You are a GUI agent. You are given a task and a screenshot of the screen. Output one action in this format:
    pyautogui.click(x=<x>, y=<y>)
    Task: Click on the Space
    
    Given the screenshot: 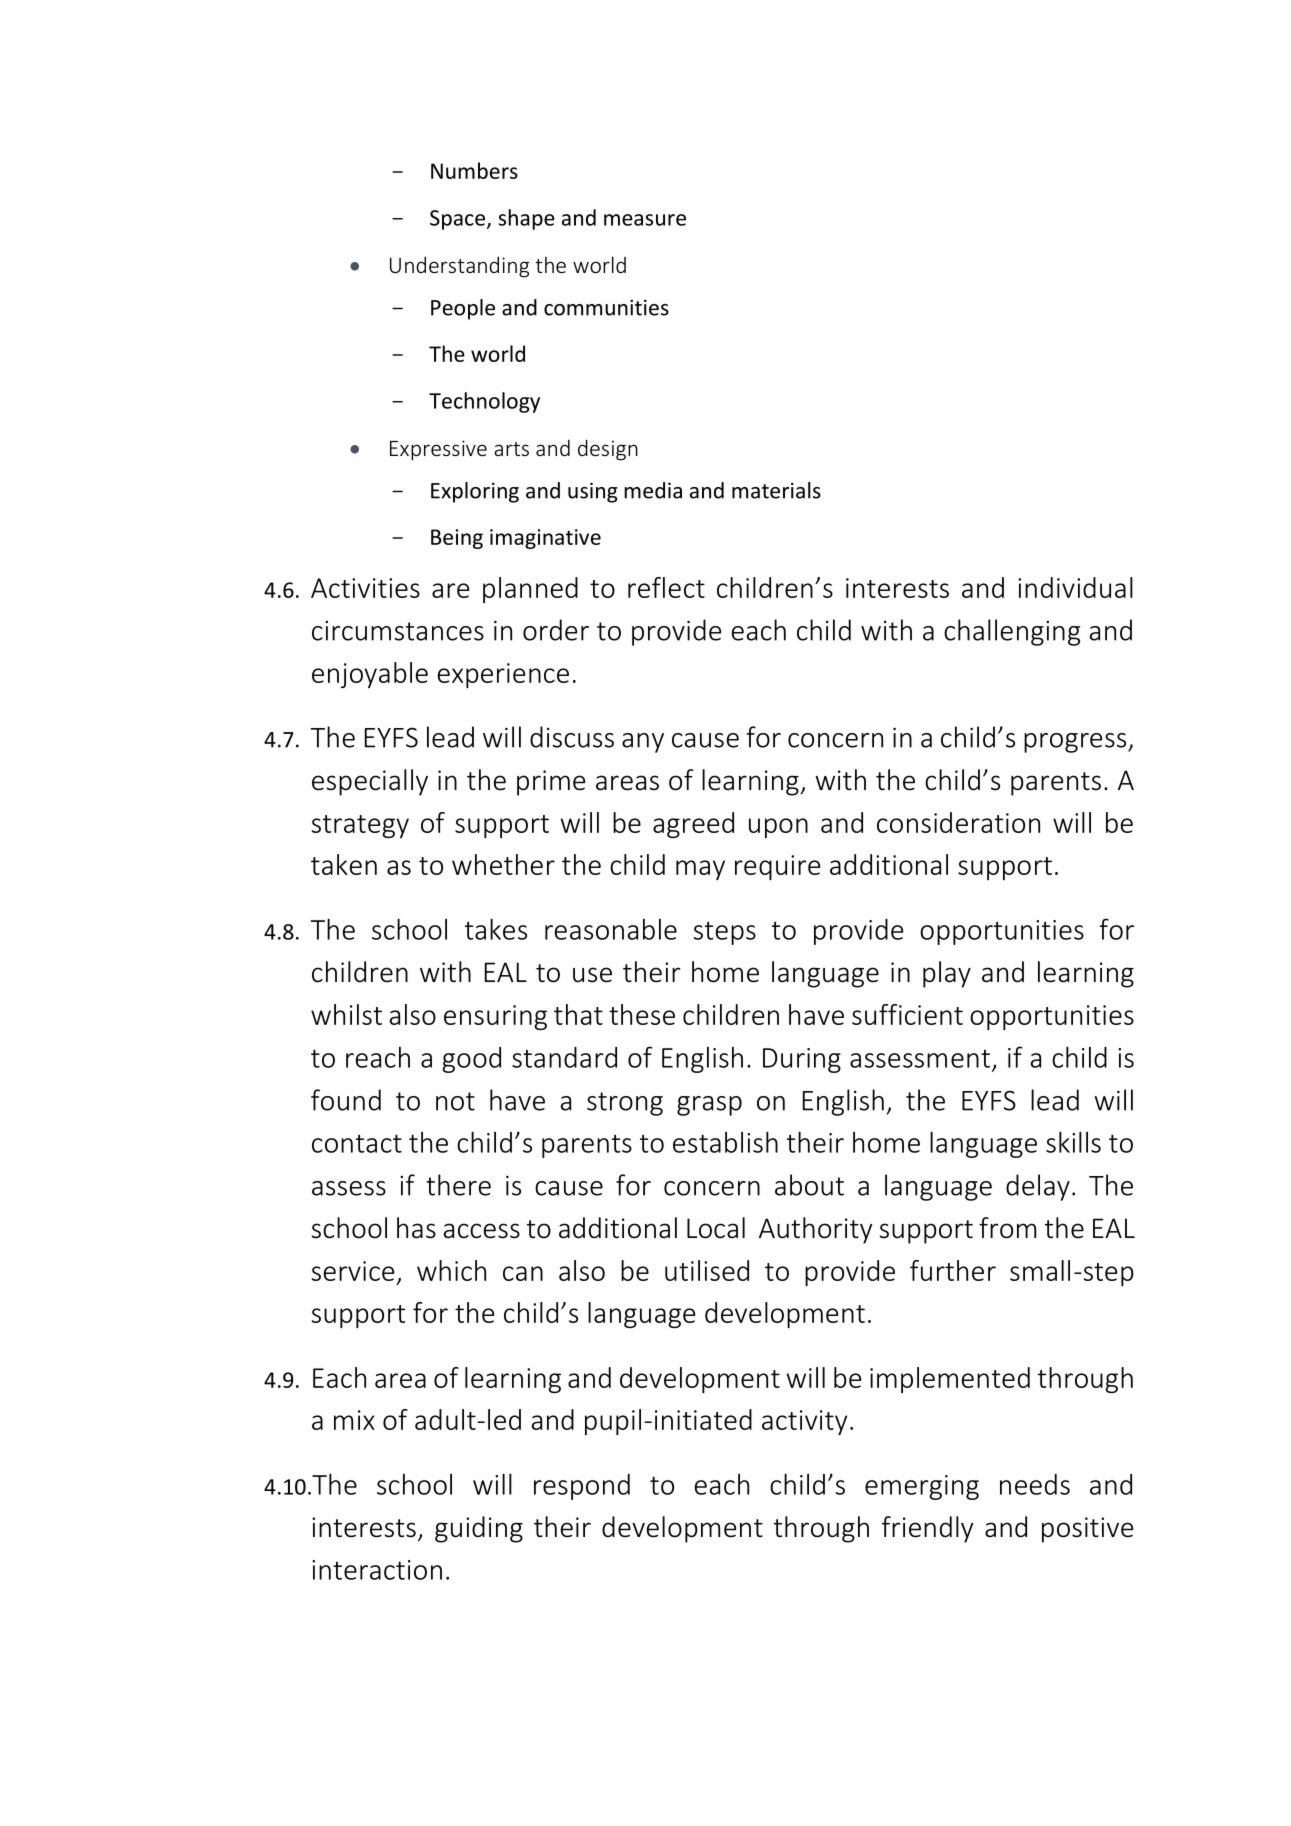 What is the action you would take?
    pyautogui.click(x=457, y=220)
